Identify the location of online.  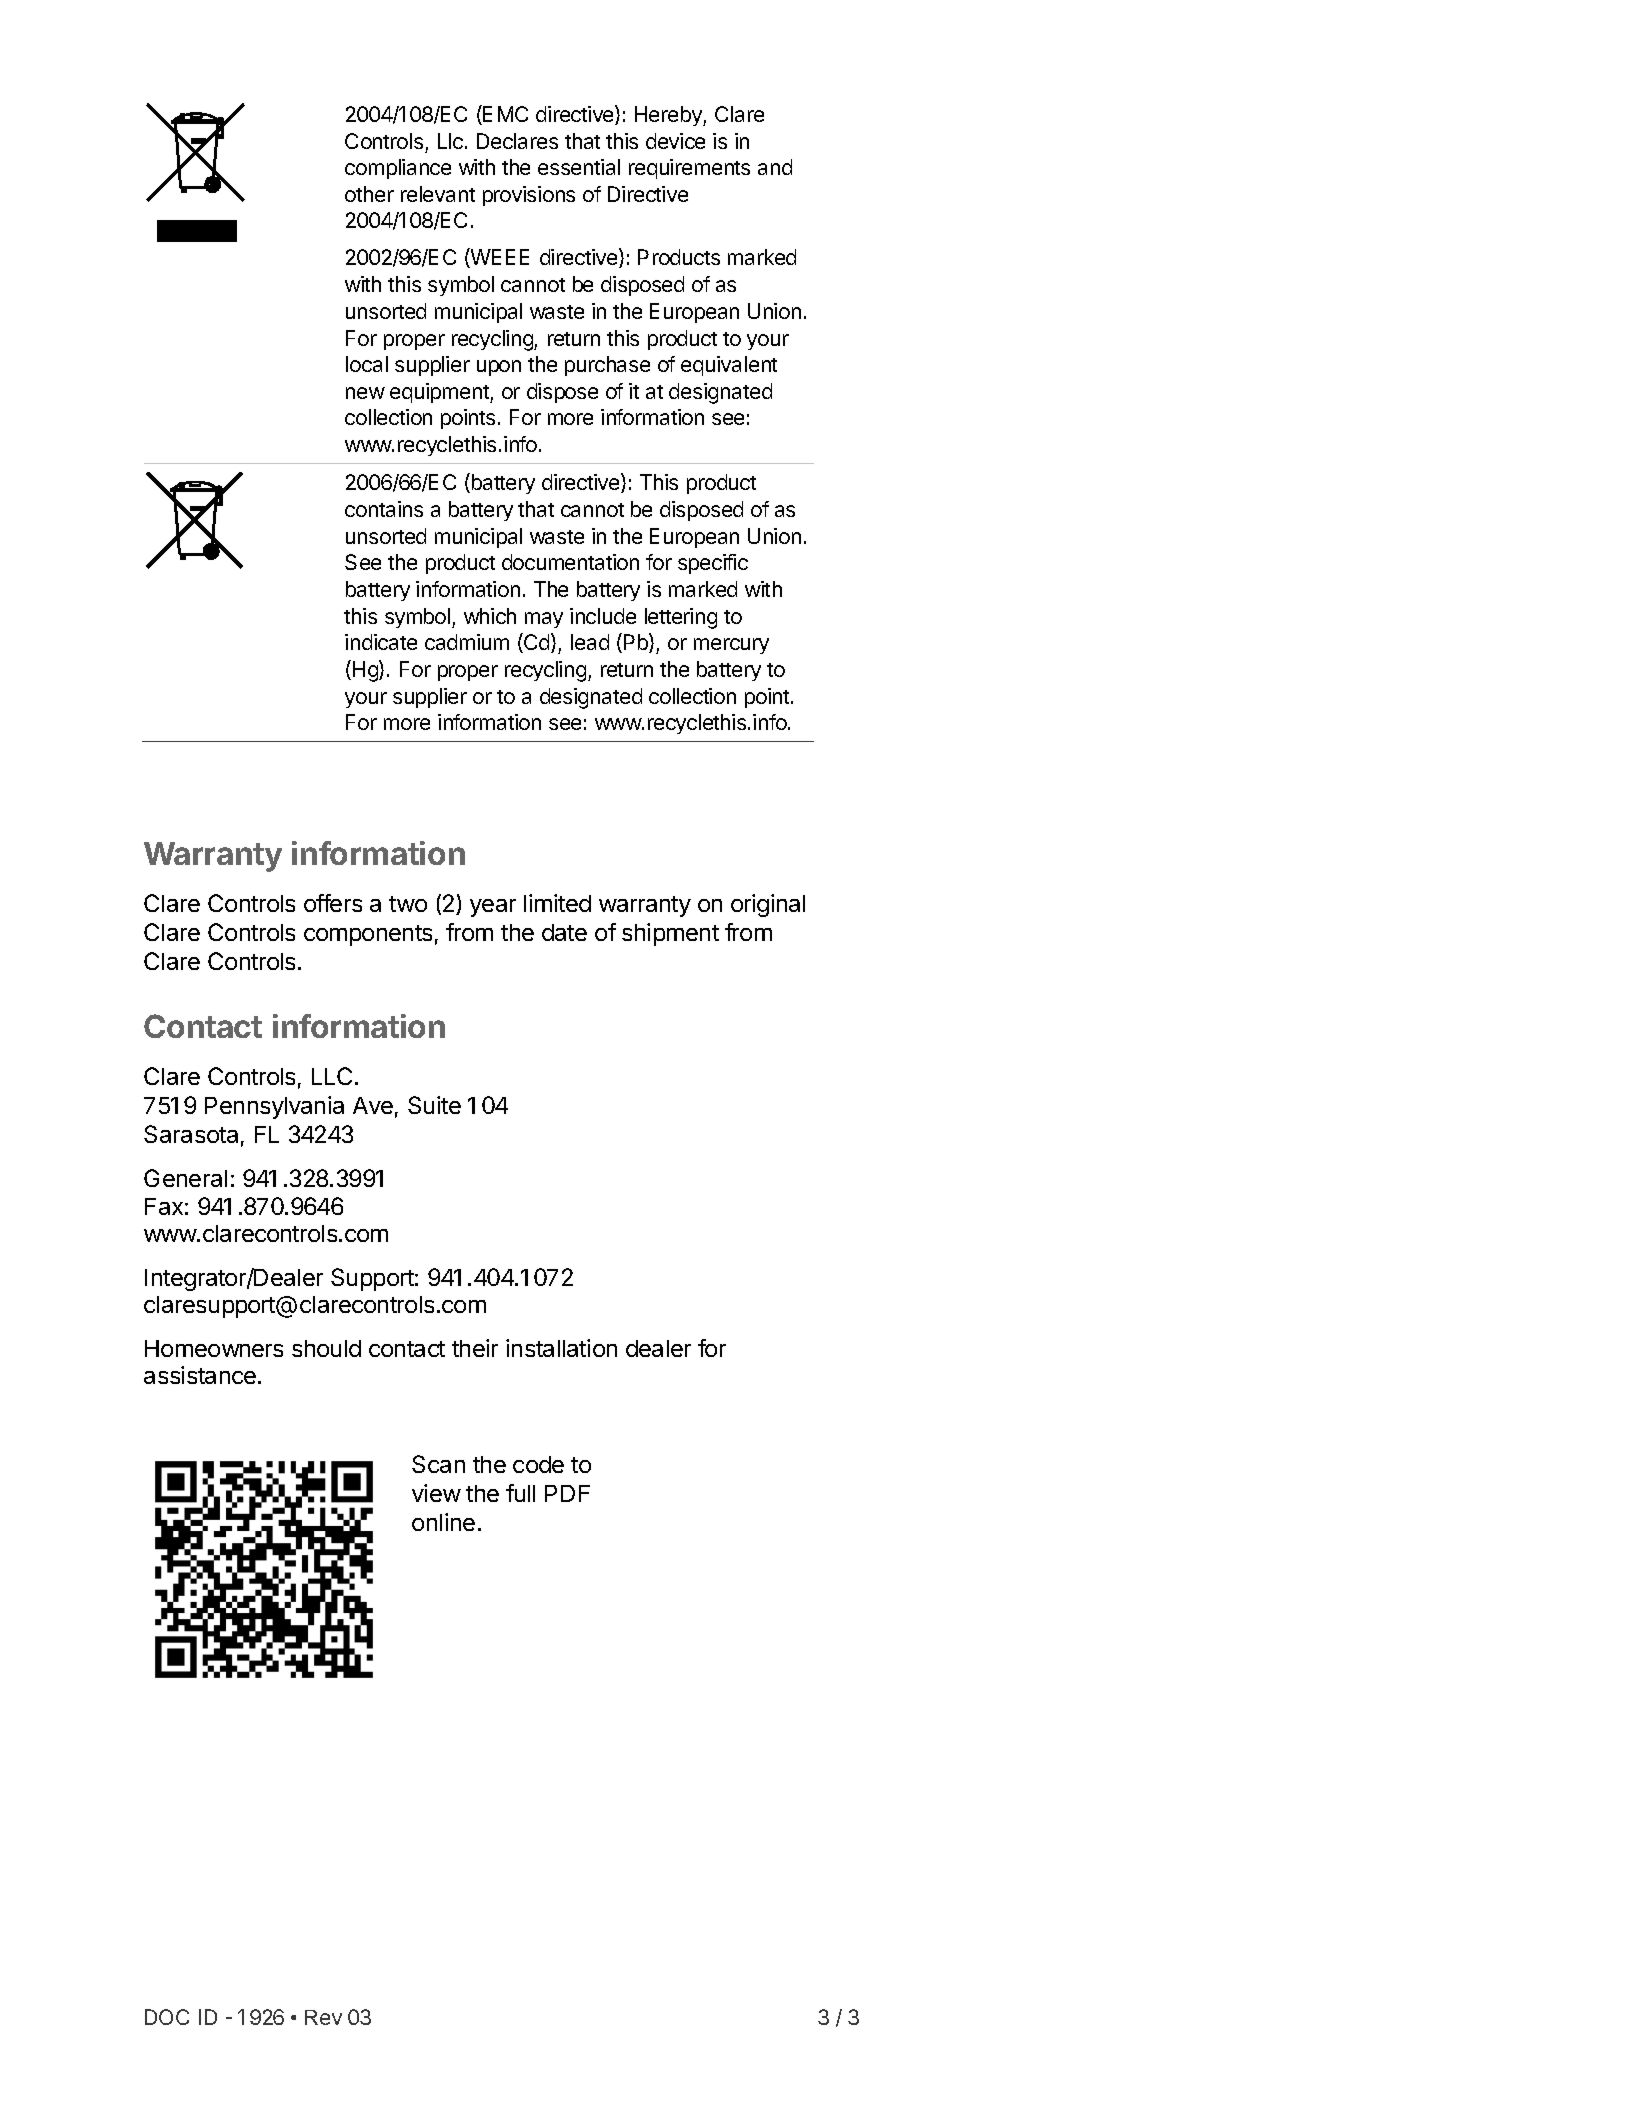
(443, 1522).
